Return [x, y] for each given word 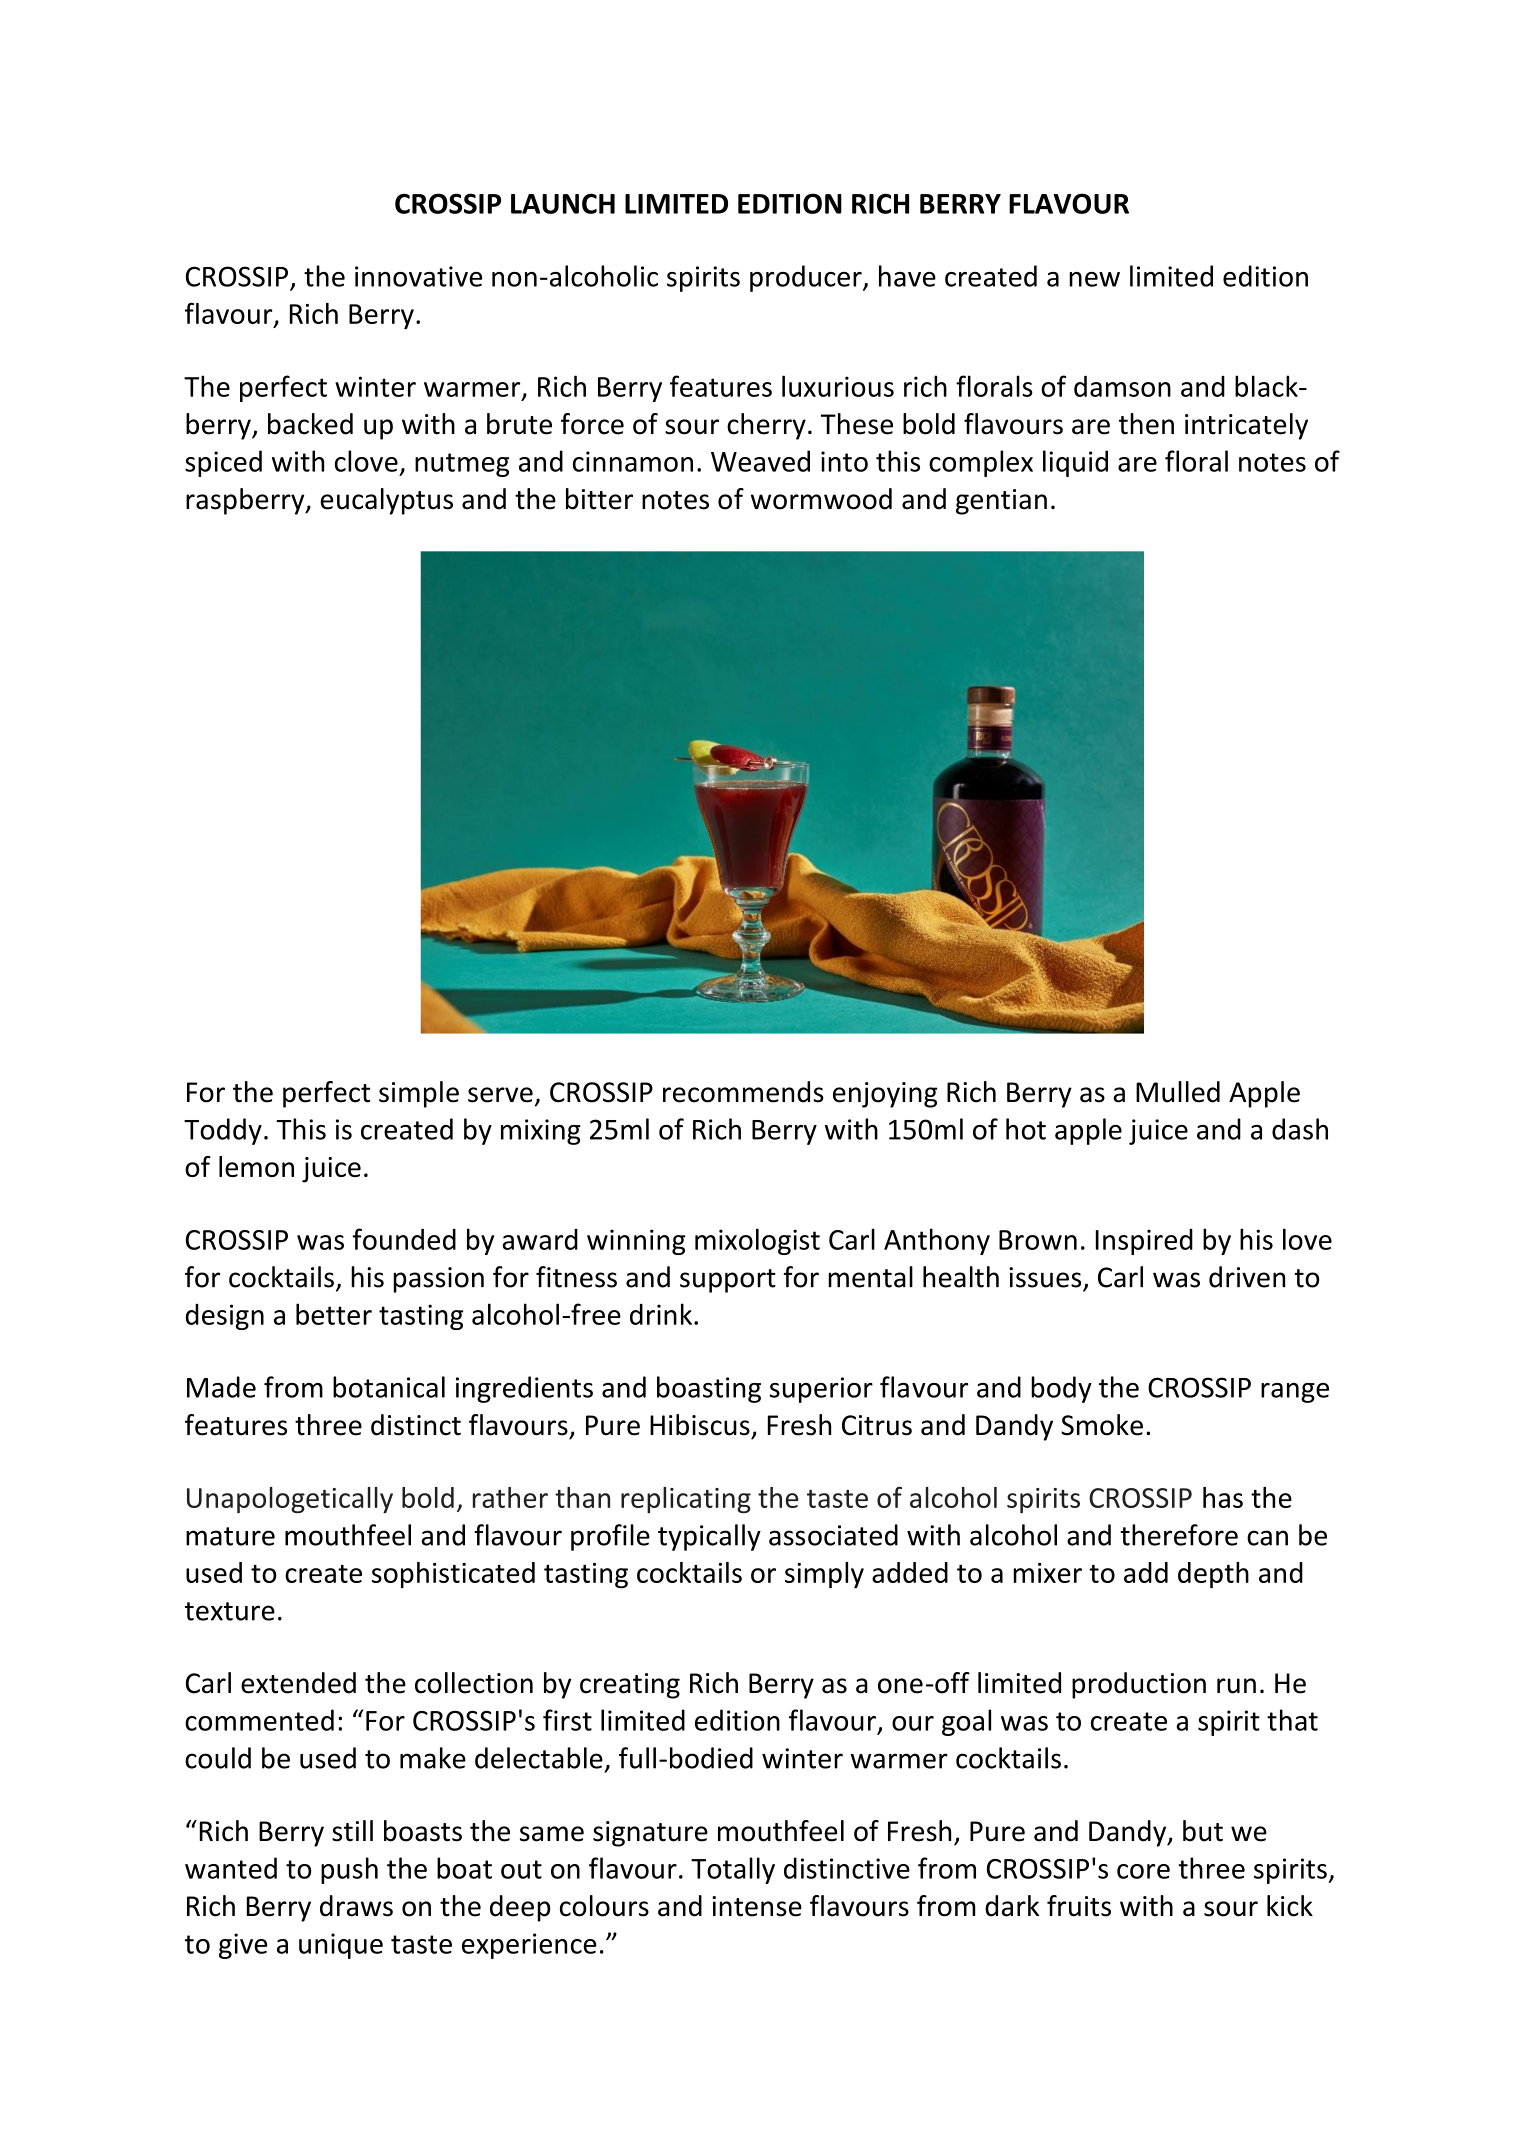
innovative [418, 276]
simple [419, 1094]
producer [807, 278]
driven [1247, 1277]
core [1143, 1871]
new [1094, 279]
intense [757, 1906]
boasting [709, 1389]
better [334, 1314]
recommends [743, 1092]
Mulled [1178, 1092]
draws [356, 1906]
